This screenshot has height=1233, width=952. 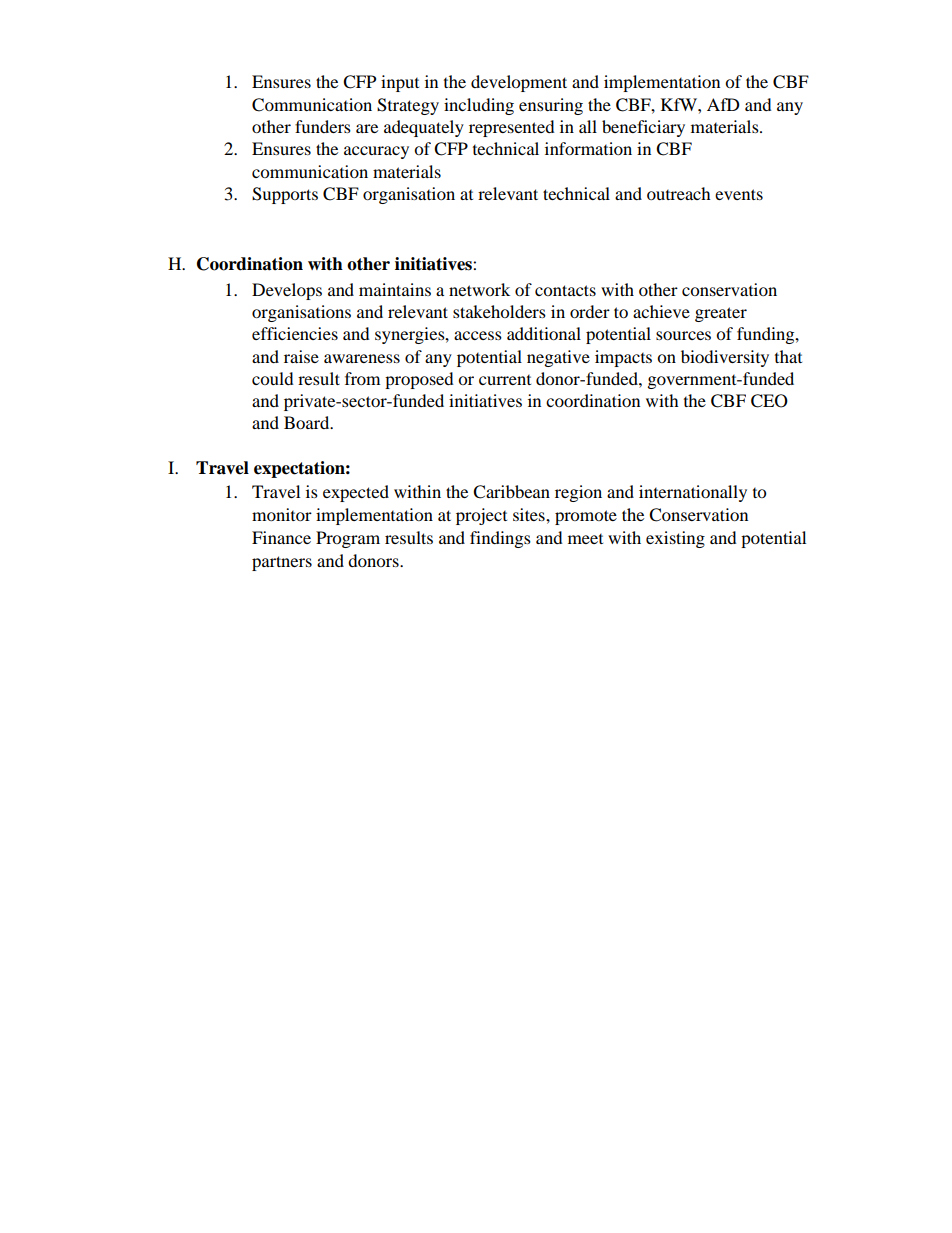 I want to click on Supports, so click(x=285, y=195).
